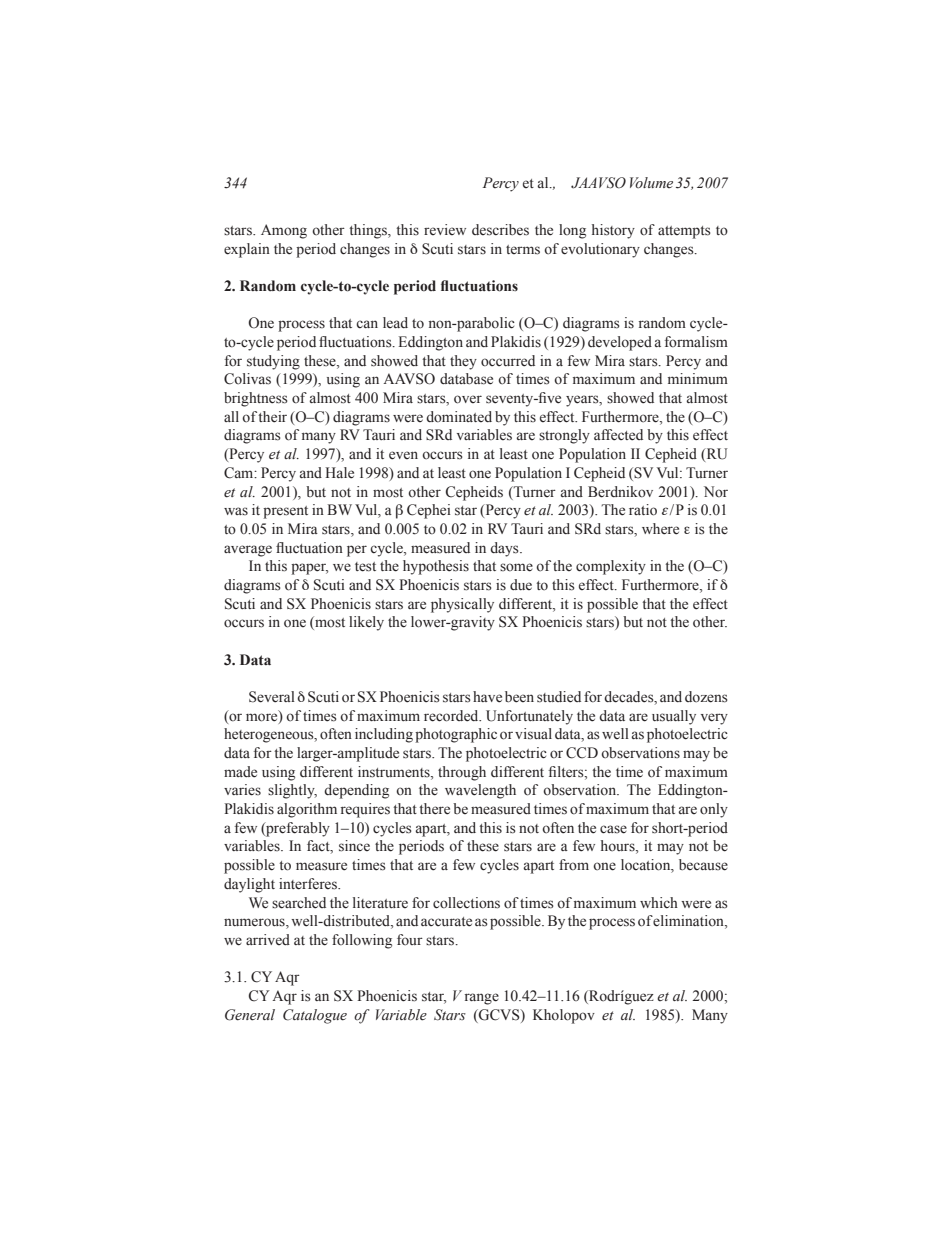  What do you see at coordinates (684, 232) in the document?
I see `attempts` at bounding box center [684, 232].
